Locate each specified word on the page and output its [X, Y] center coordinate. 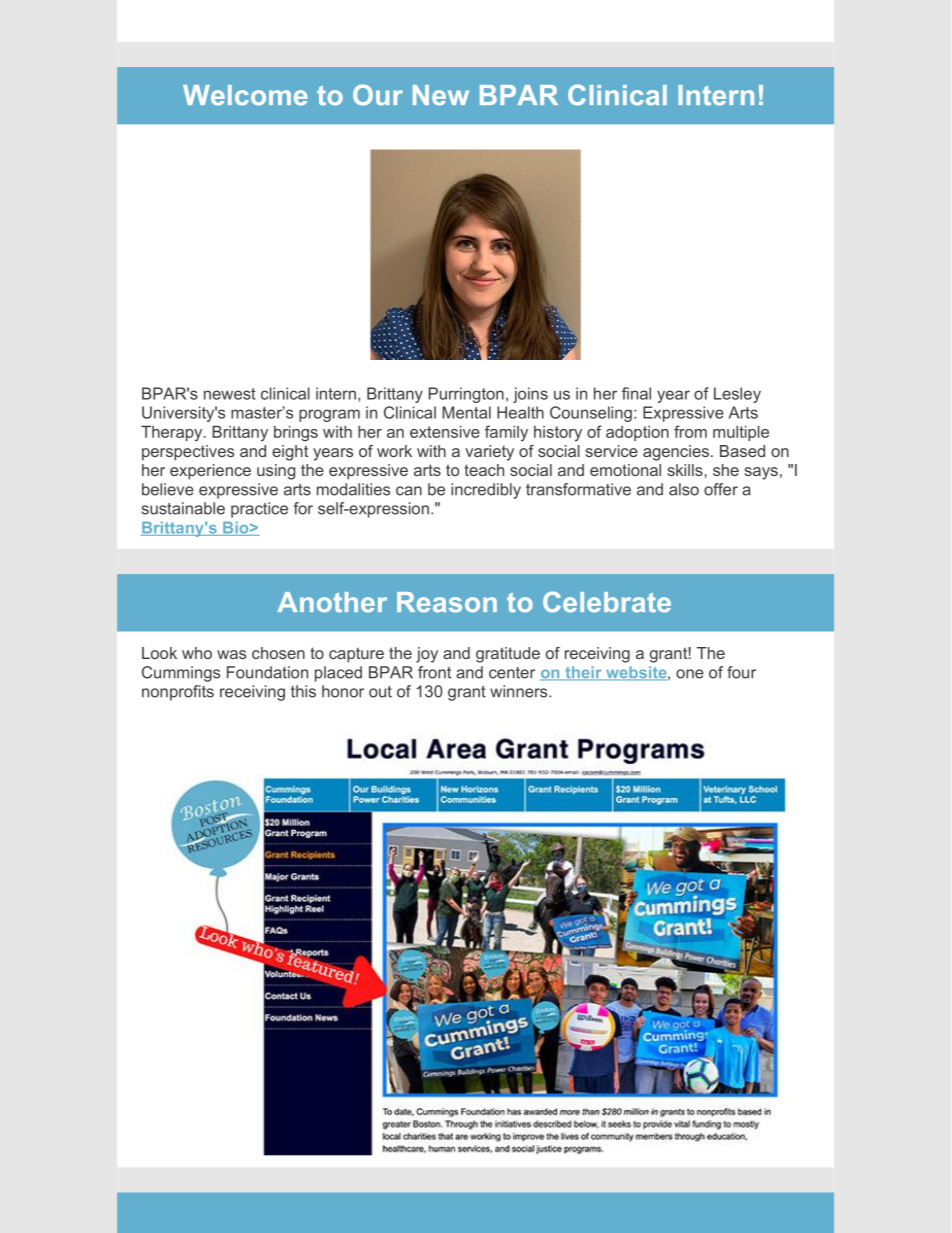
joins [530, 395]
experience [210, 472]
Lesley [737, 395]
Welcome [245, 95]
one [690, 674]
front [434, 672]
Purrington [466, 395]
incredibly [486, 491]
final [636, 393]
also [684, 489]
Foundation [267, 672]
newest [230, 394]
